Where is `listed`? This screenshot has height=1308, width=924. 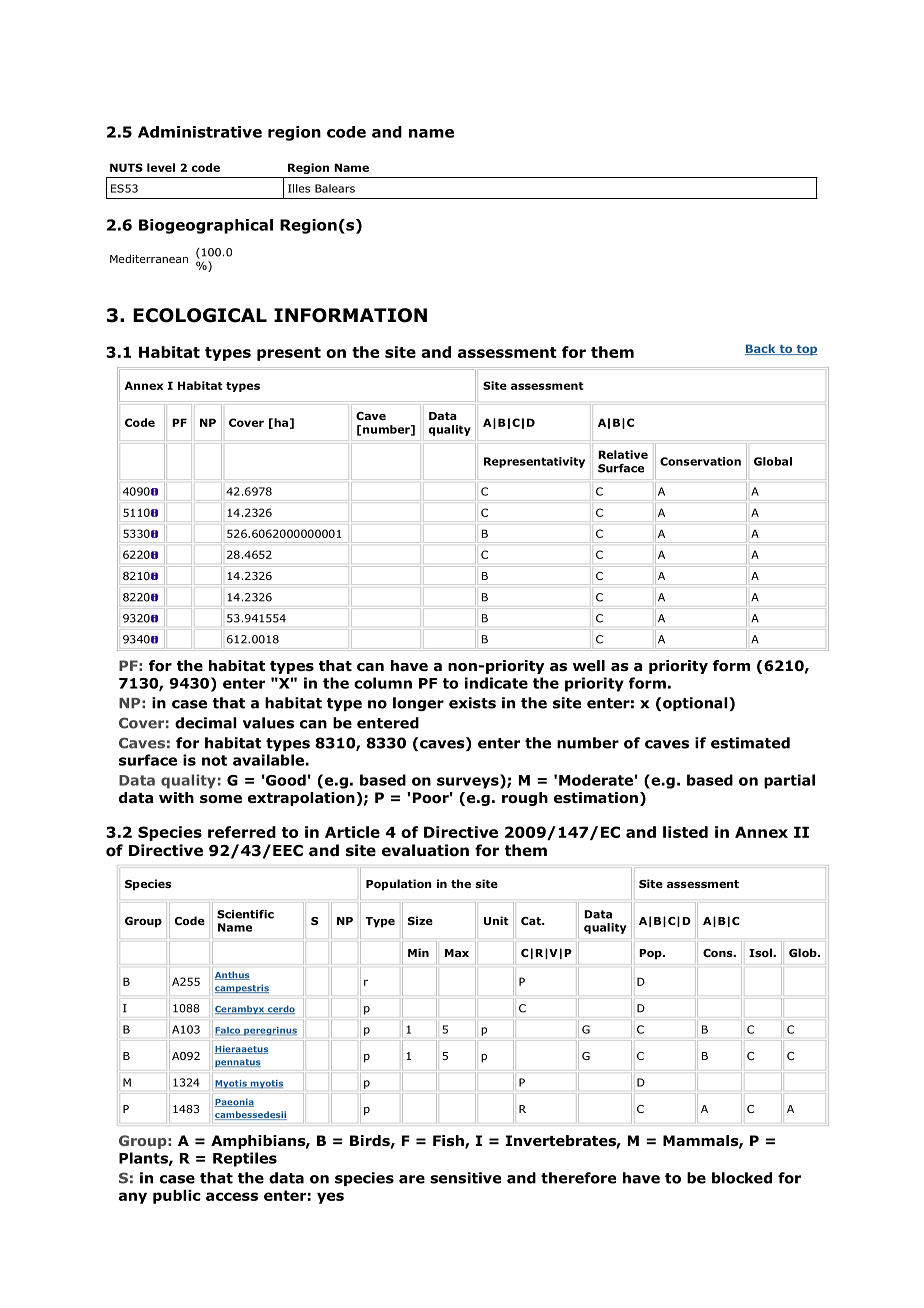 listed is located at coordinates (685, 832).
